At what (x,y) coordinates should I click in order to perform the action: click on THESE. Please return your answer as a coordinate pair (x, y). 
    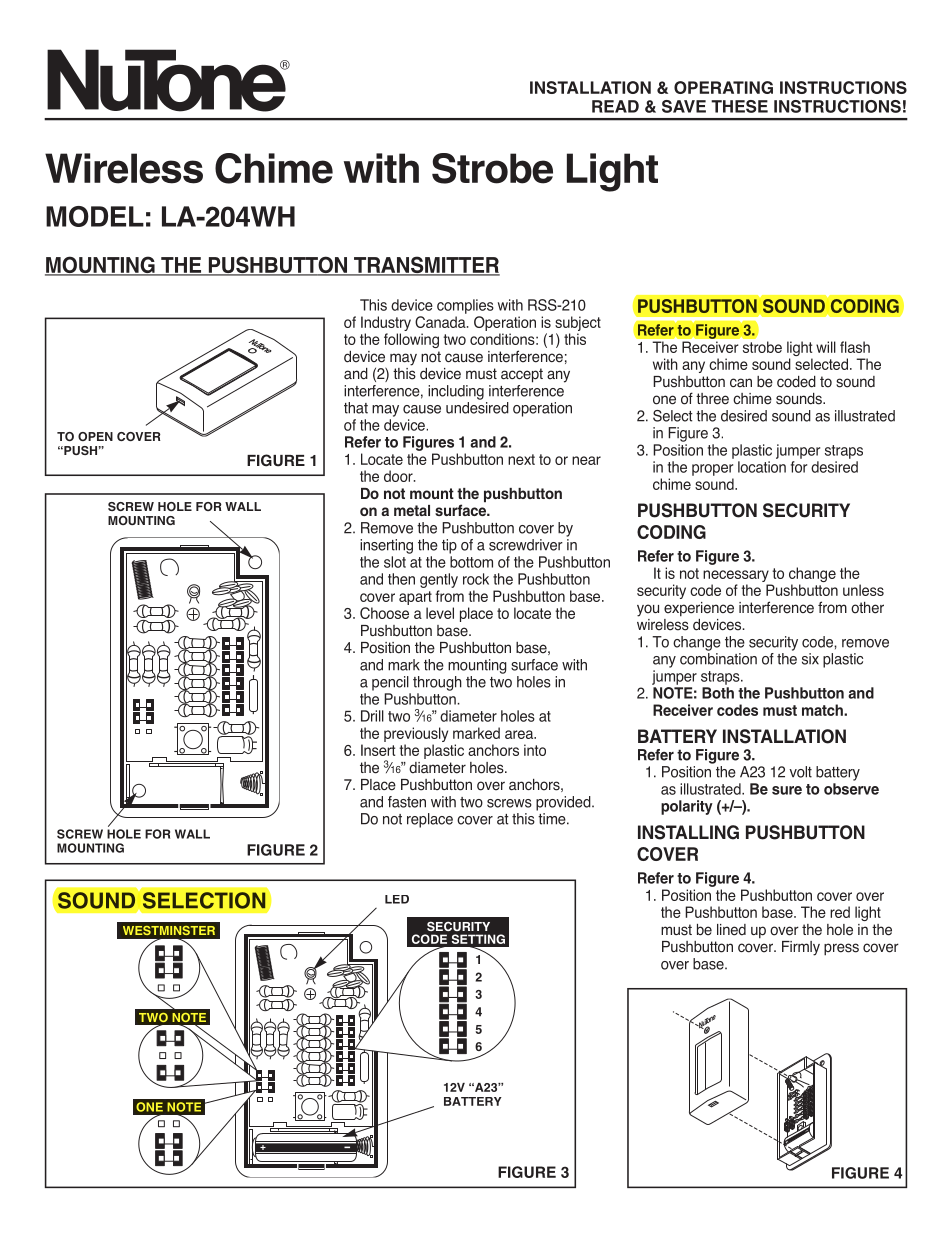
    Looking at the image, I should click on (739, 106).
